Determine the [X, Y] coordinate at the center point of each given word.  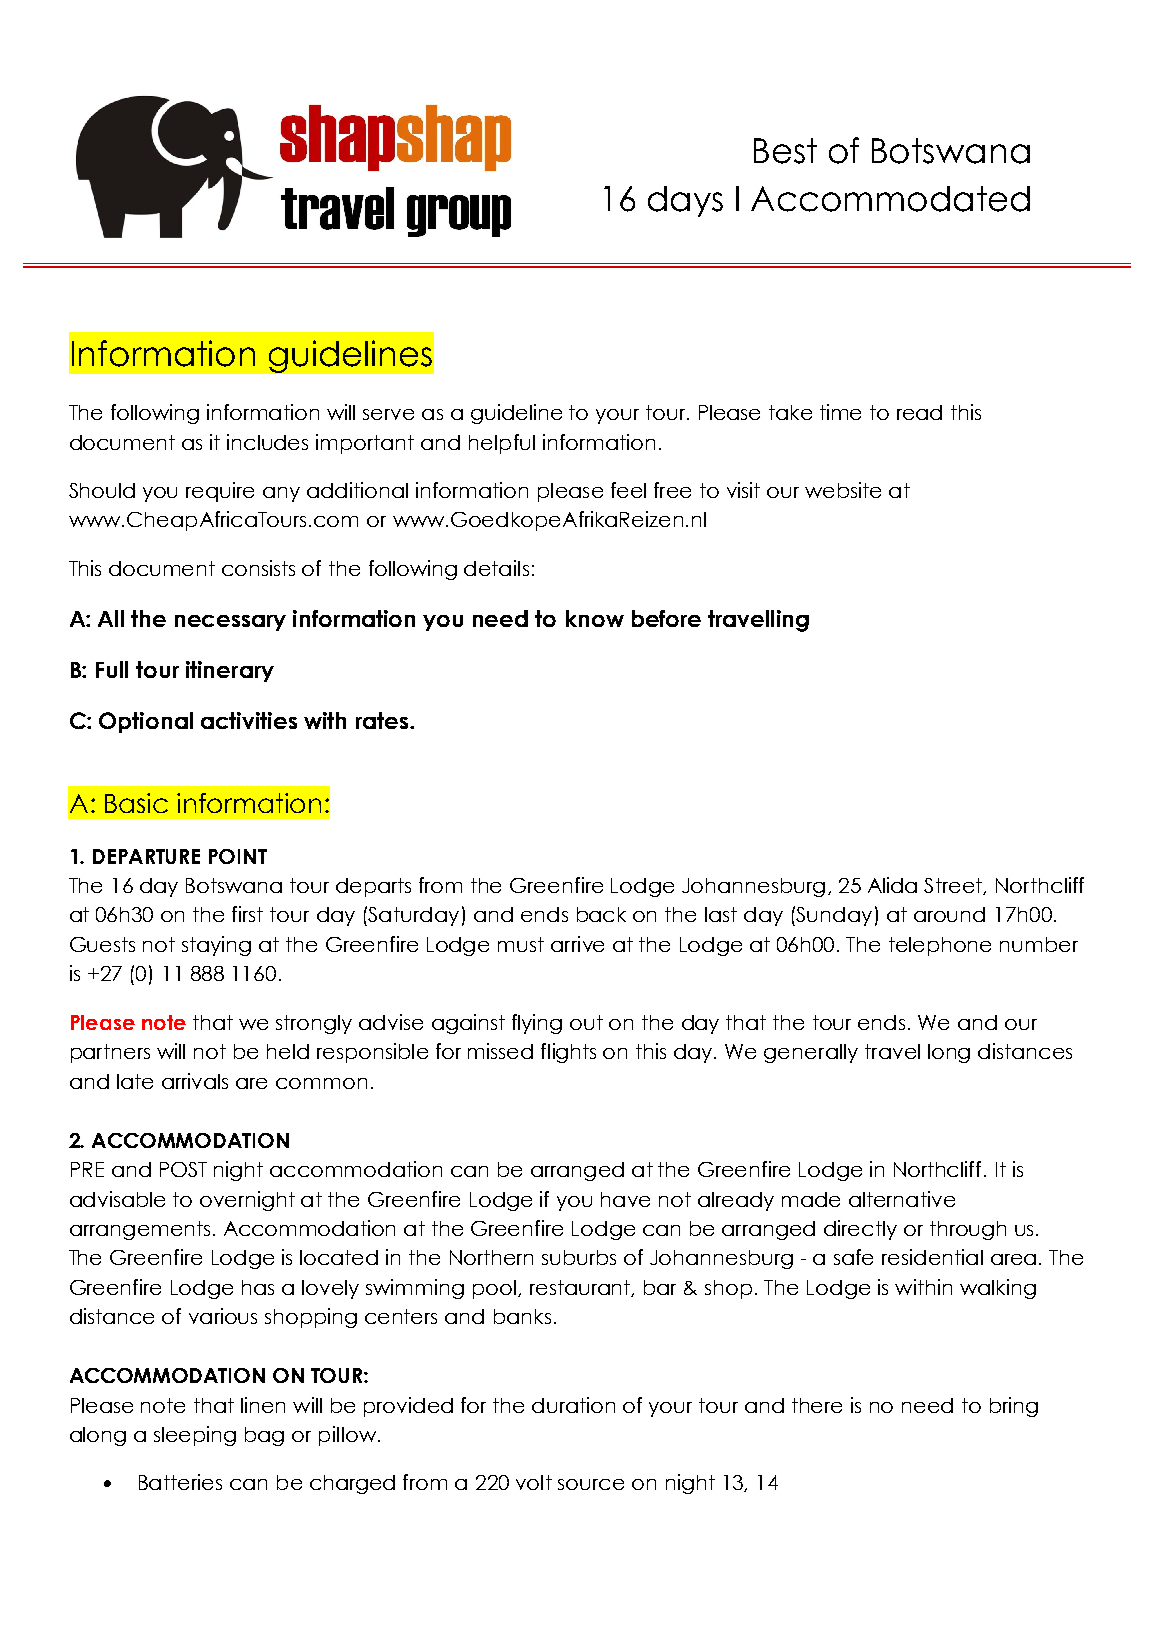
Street [954, 886]
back [601, 914]
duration [573, 1405]
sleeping [195, 1436]
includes [267, 442]
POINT [238, 856]
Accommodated [890, 199]
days [685, 201]
